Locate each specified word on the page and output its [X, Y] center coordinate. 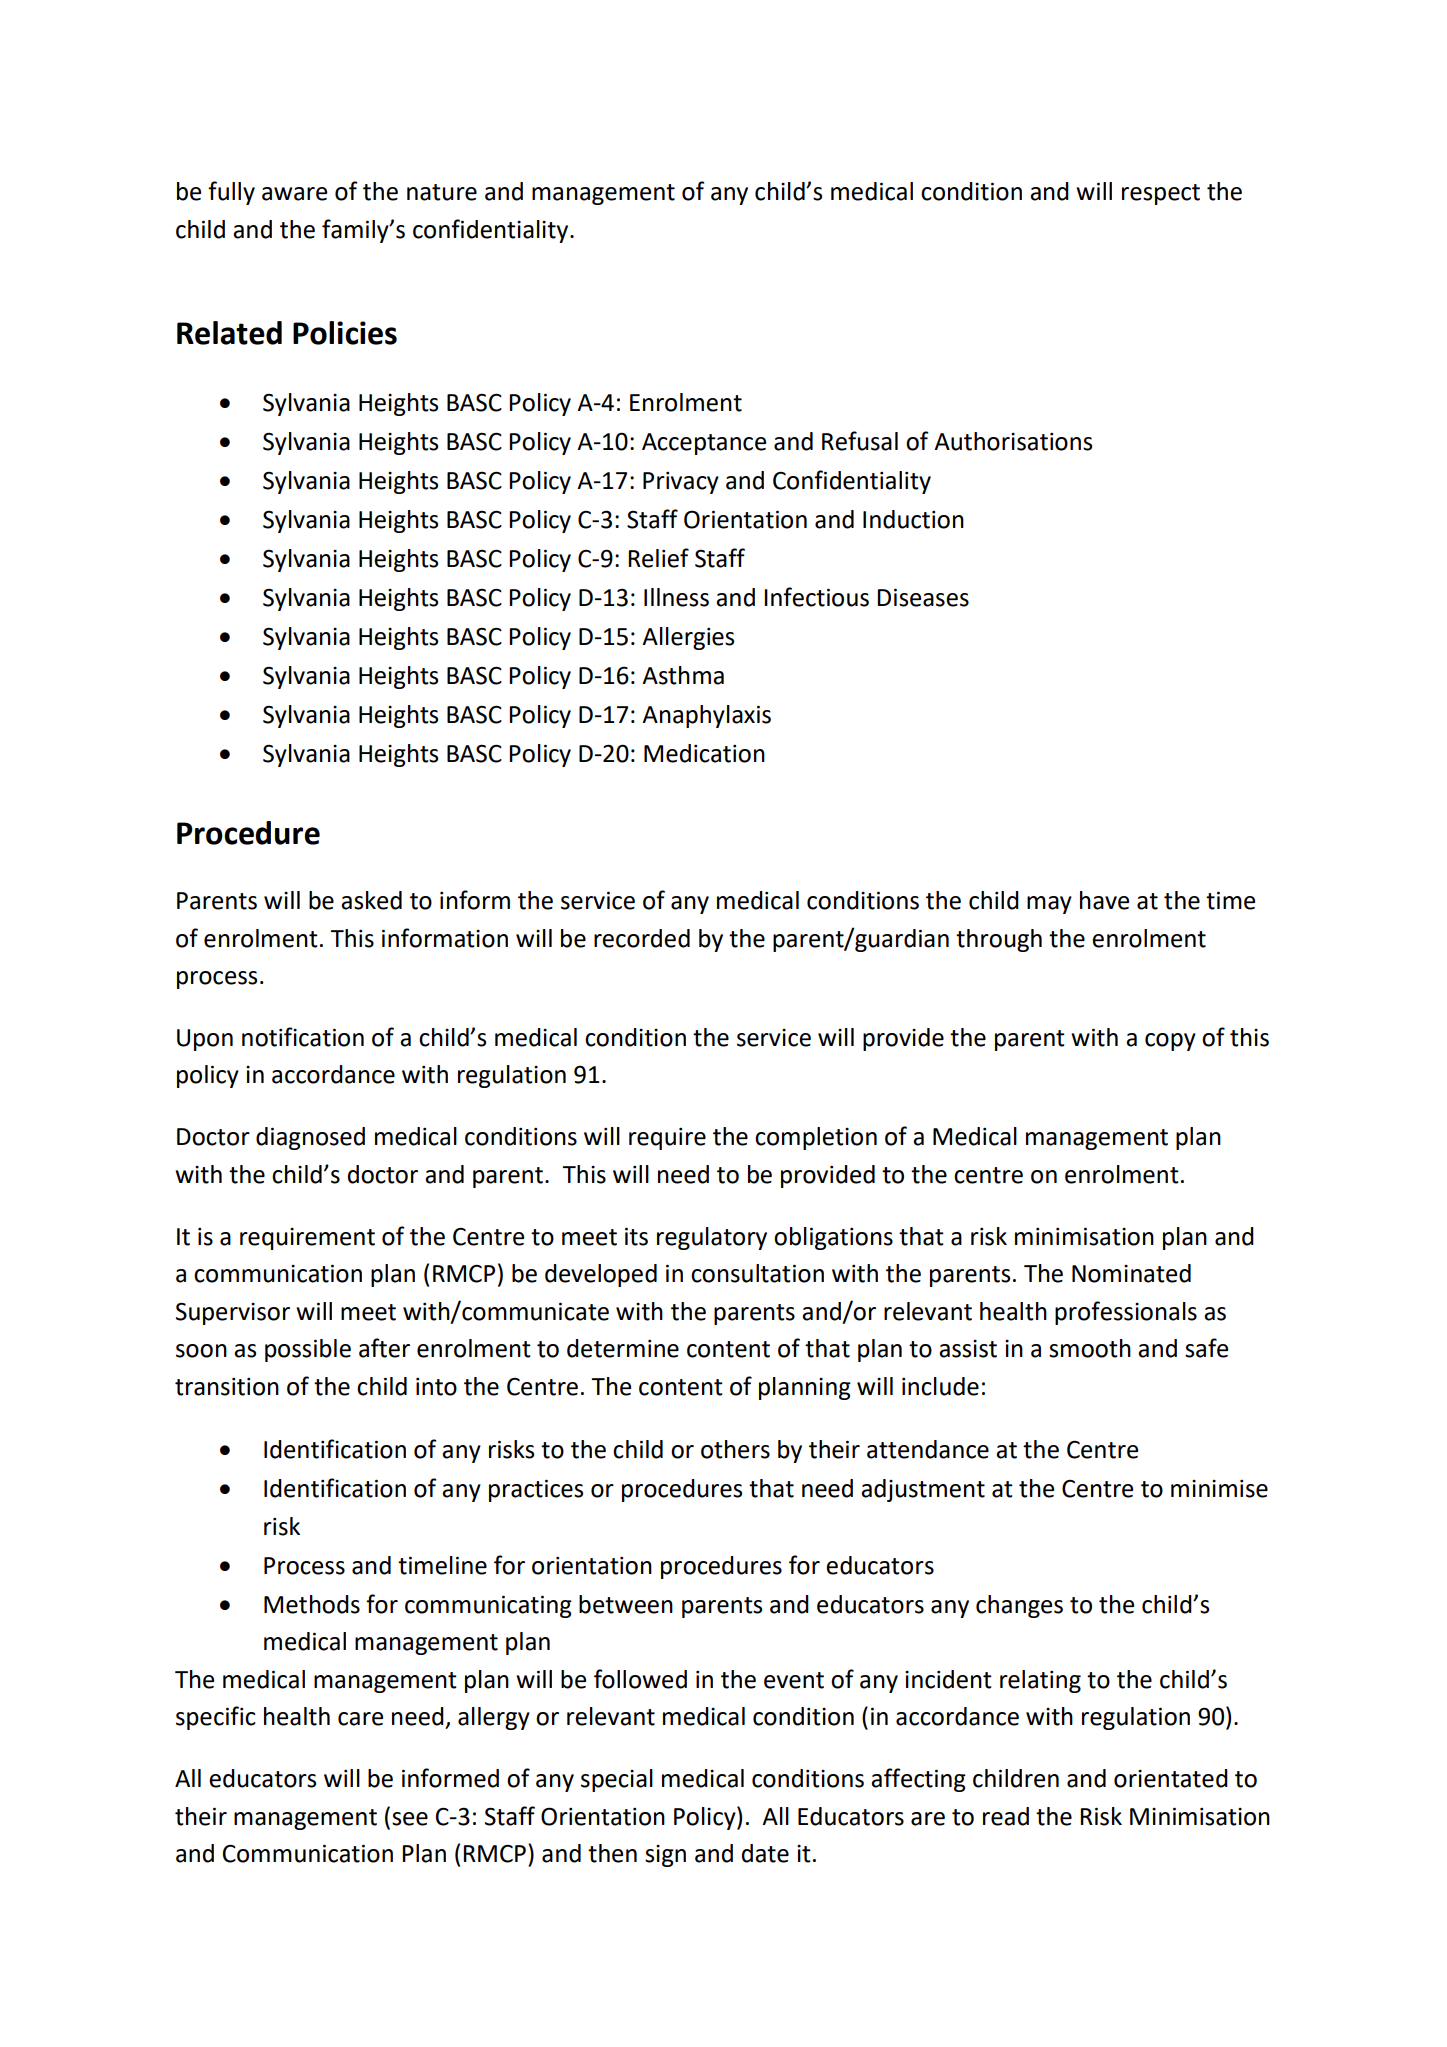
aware [294, 194]
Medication [704, 753]
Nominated [1131, 1273]
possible [308, 1350]
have [1104, 900]
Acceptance [704, 444]
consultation [757, 1273]
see [410, 1819]
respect [1161, 194]
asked [371, 900]
